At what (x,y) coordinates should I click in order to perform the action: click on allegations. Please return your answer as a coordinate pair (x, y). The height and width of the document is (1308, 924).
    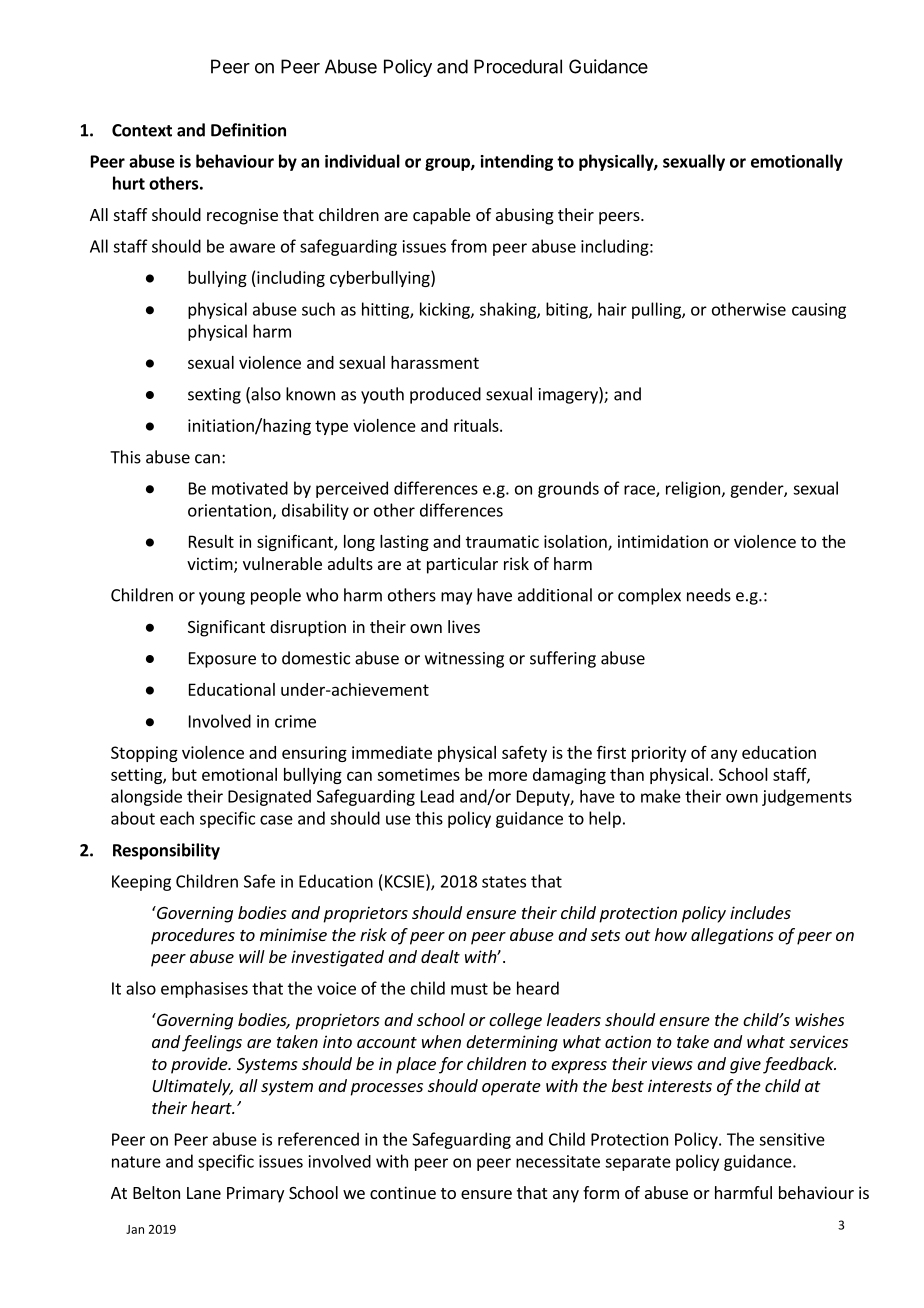
    Looking at the image, I should click on (732, 936).
